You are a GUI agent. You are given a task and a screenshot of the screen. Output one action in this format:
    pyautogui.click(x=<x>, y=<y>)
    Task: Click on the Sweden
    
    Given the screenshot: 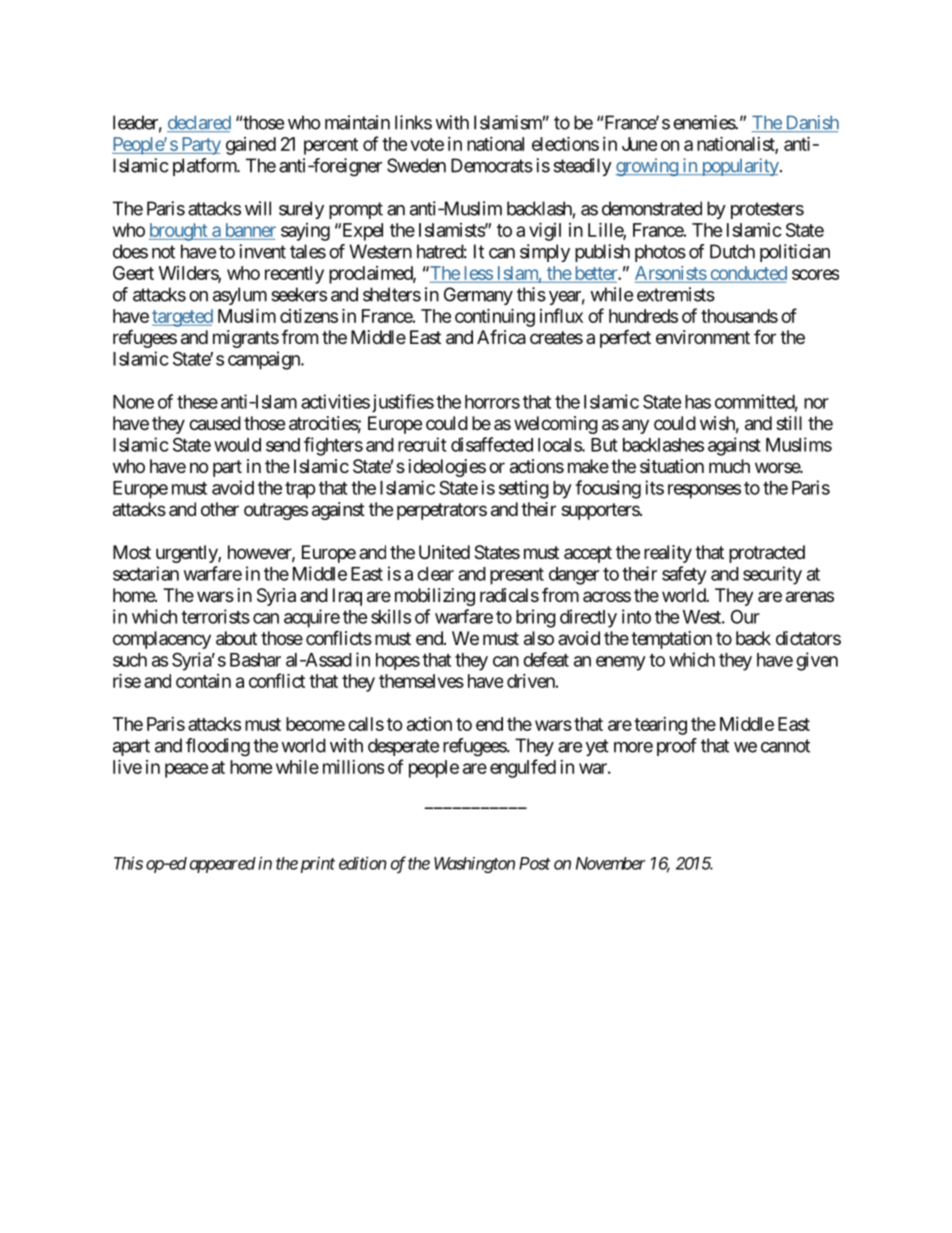 What is the action you would take?
    pyautogui.click(x=416, y=165)
